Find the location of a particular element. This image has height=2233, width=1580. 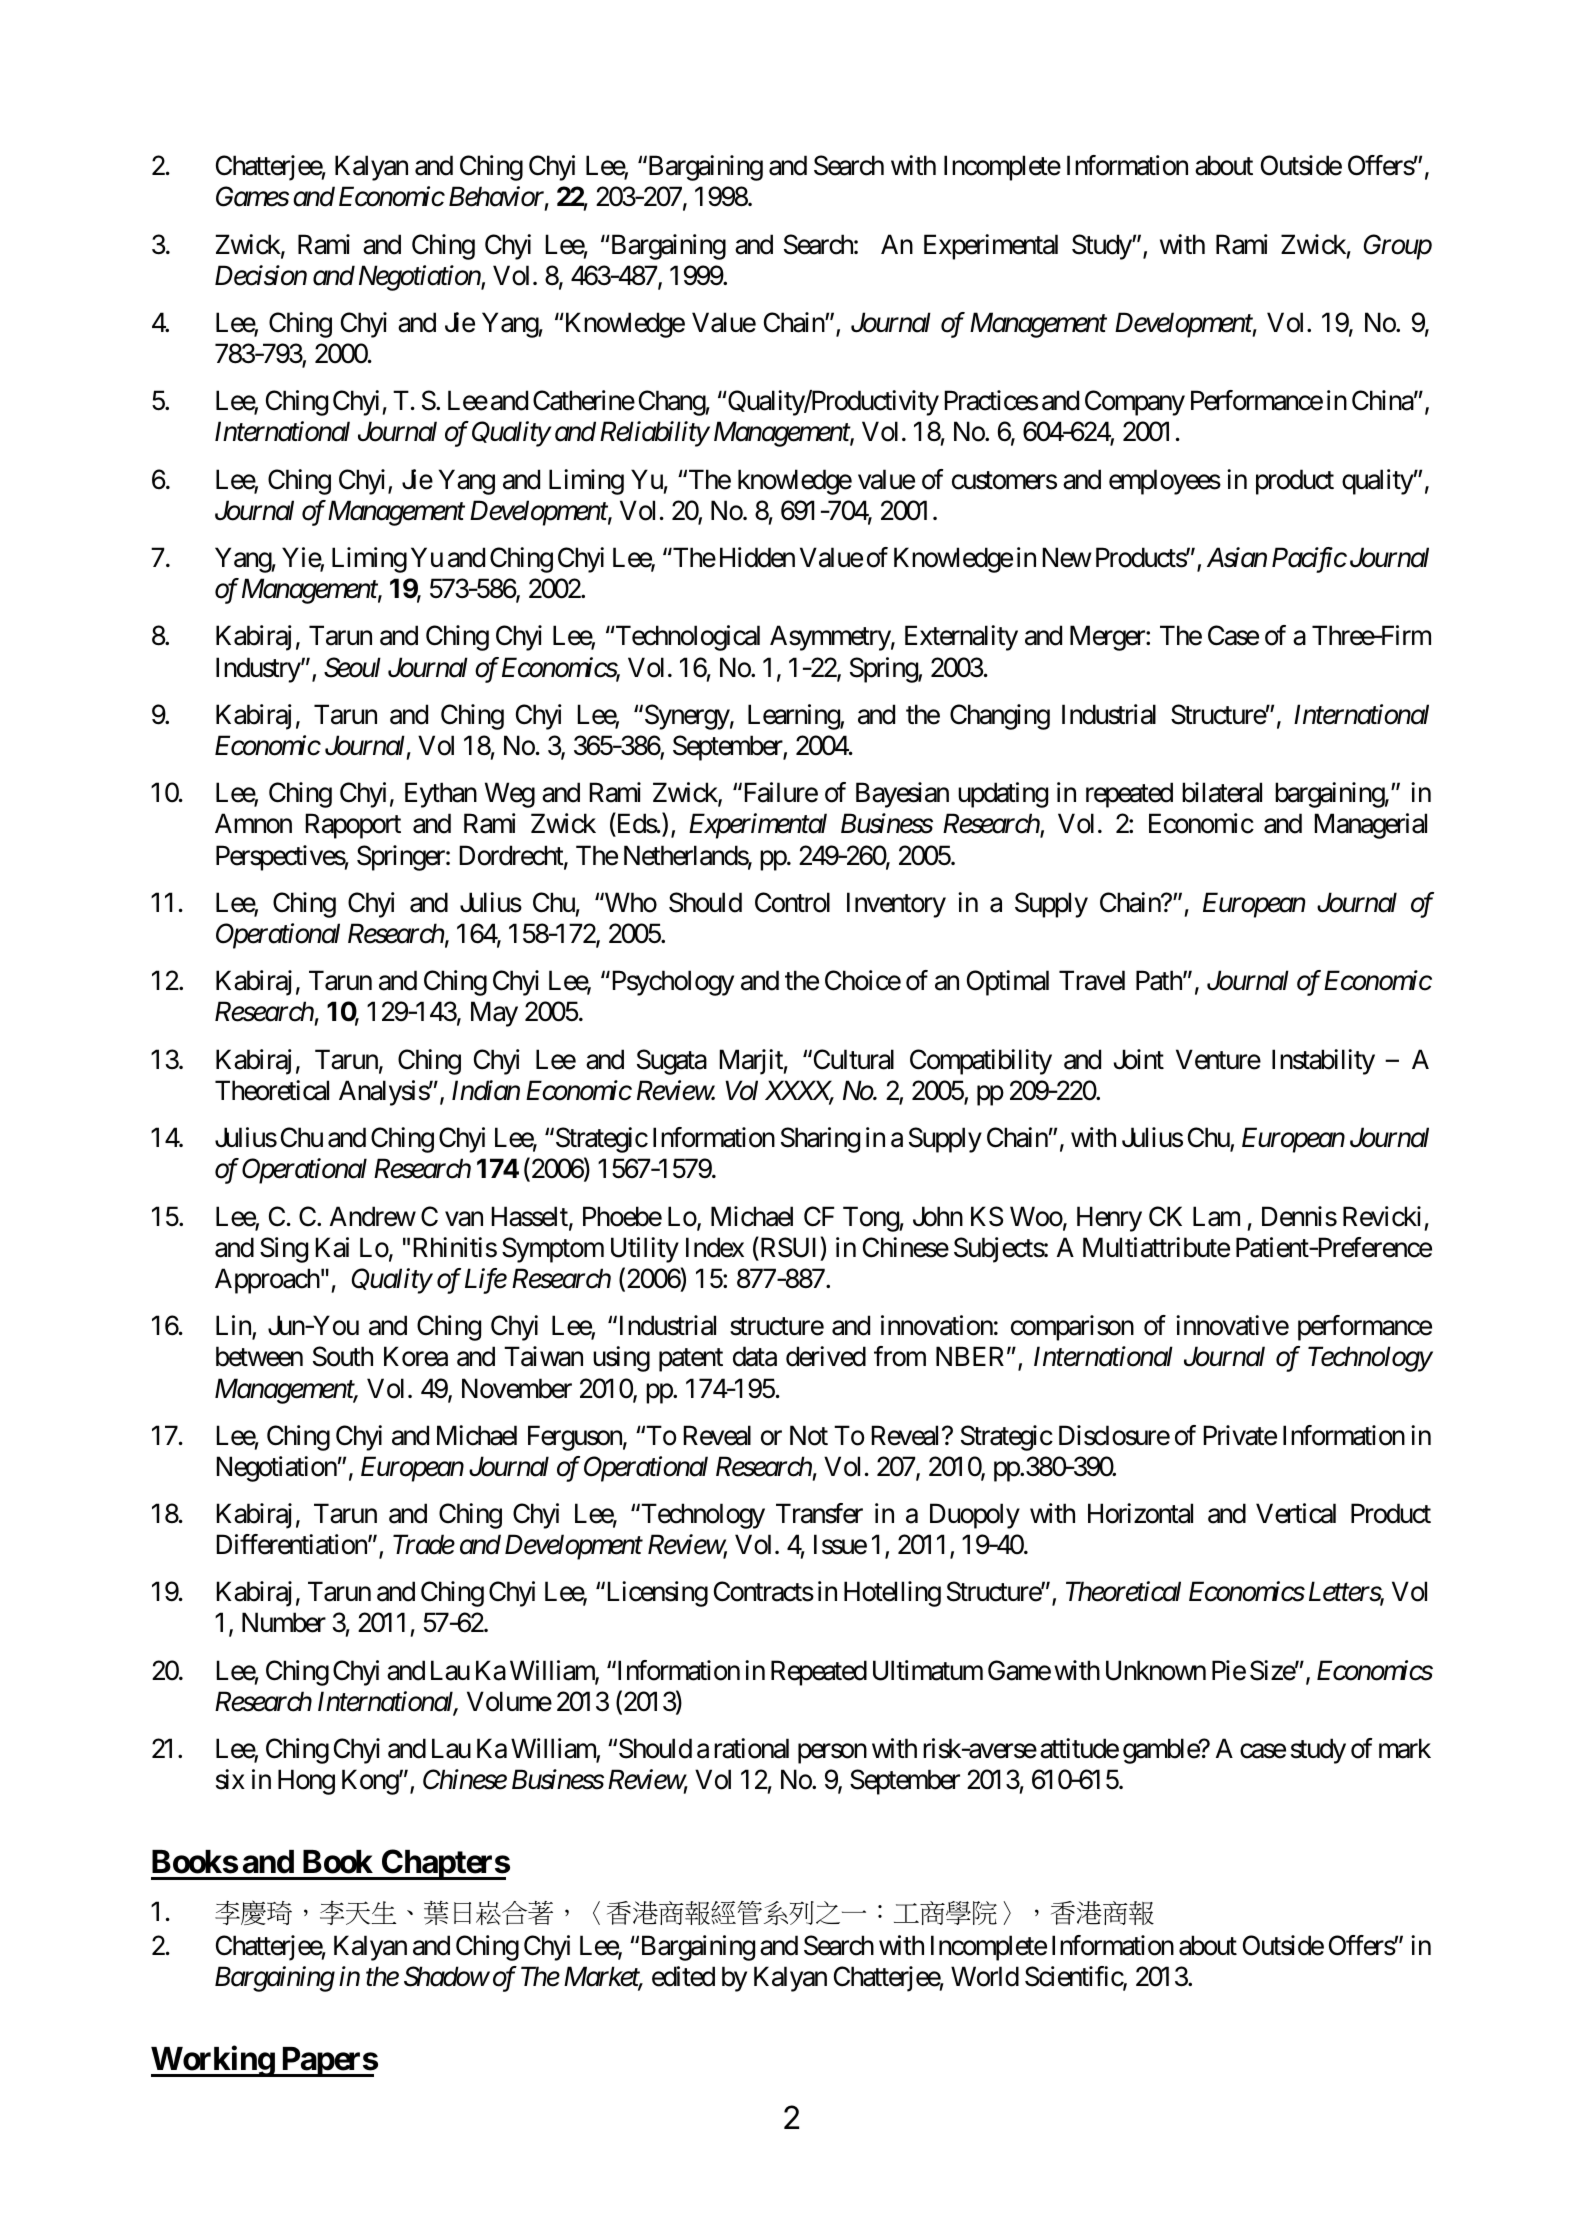

Control is located at coordinates (792, 902).
